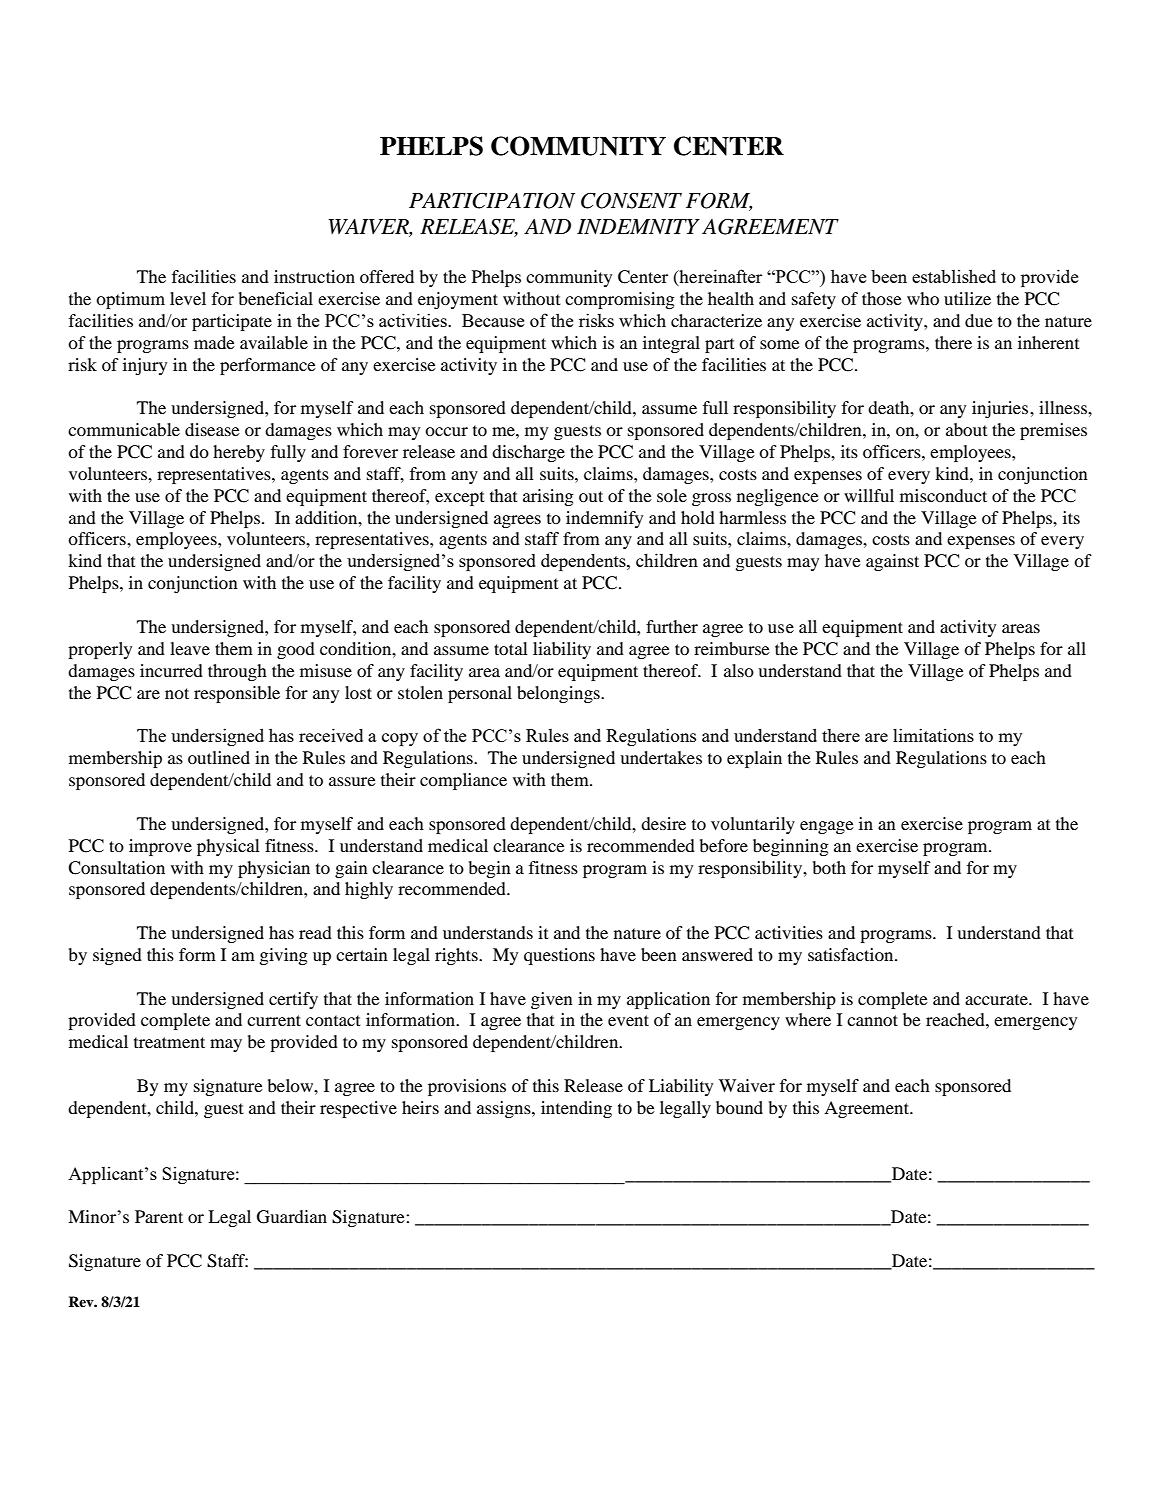  What do you see at coordinates (739, 1107) in the image?
I see `bound` at bounding box center [739, 1107].
